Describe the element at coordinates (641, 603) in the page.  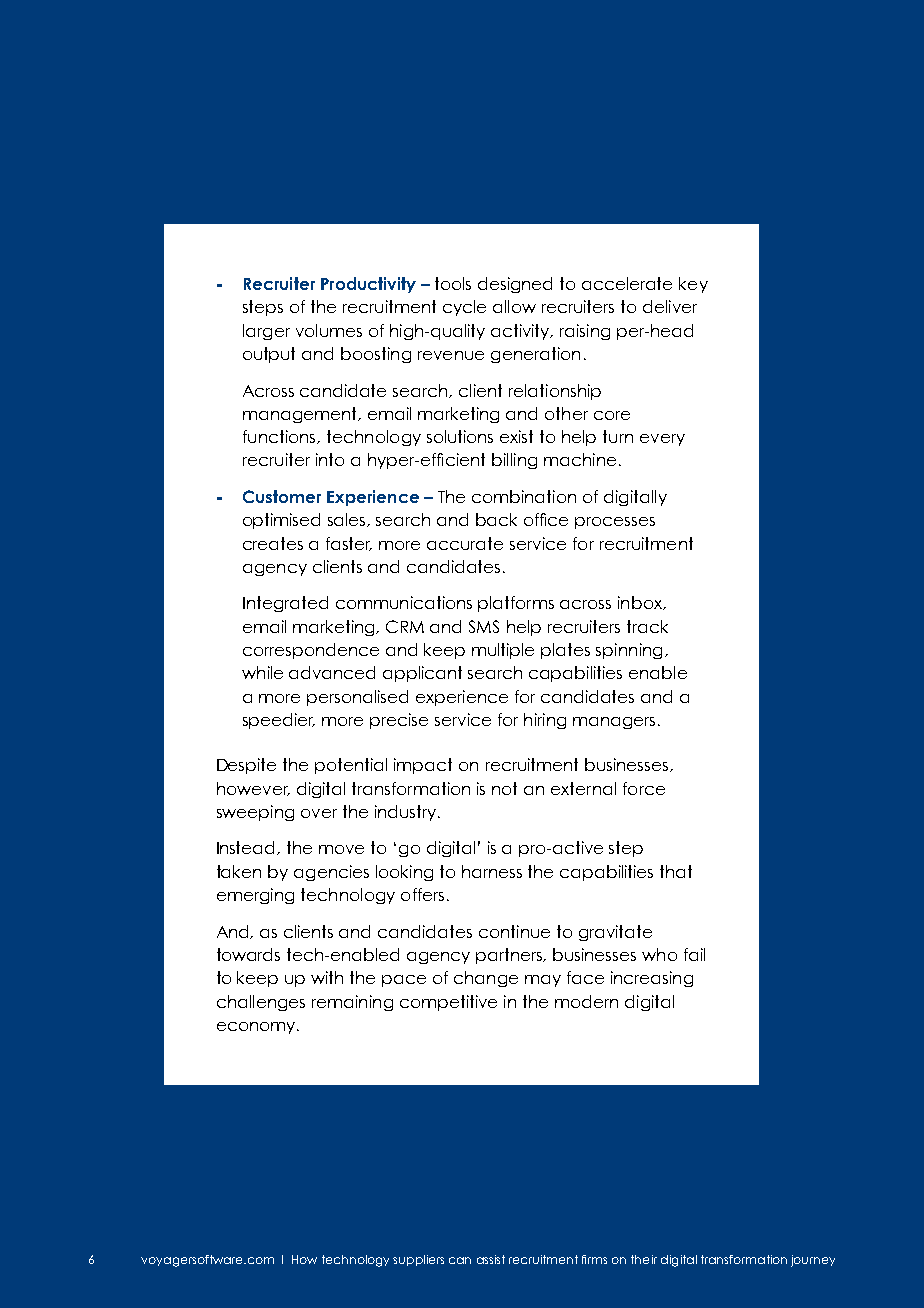
I see `inbox` at that location.
